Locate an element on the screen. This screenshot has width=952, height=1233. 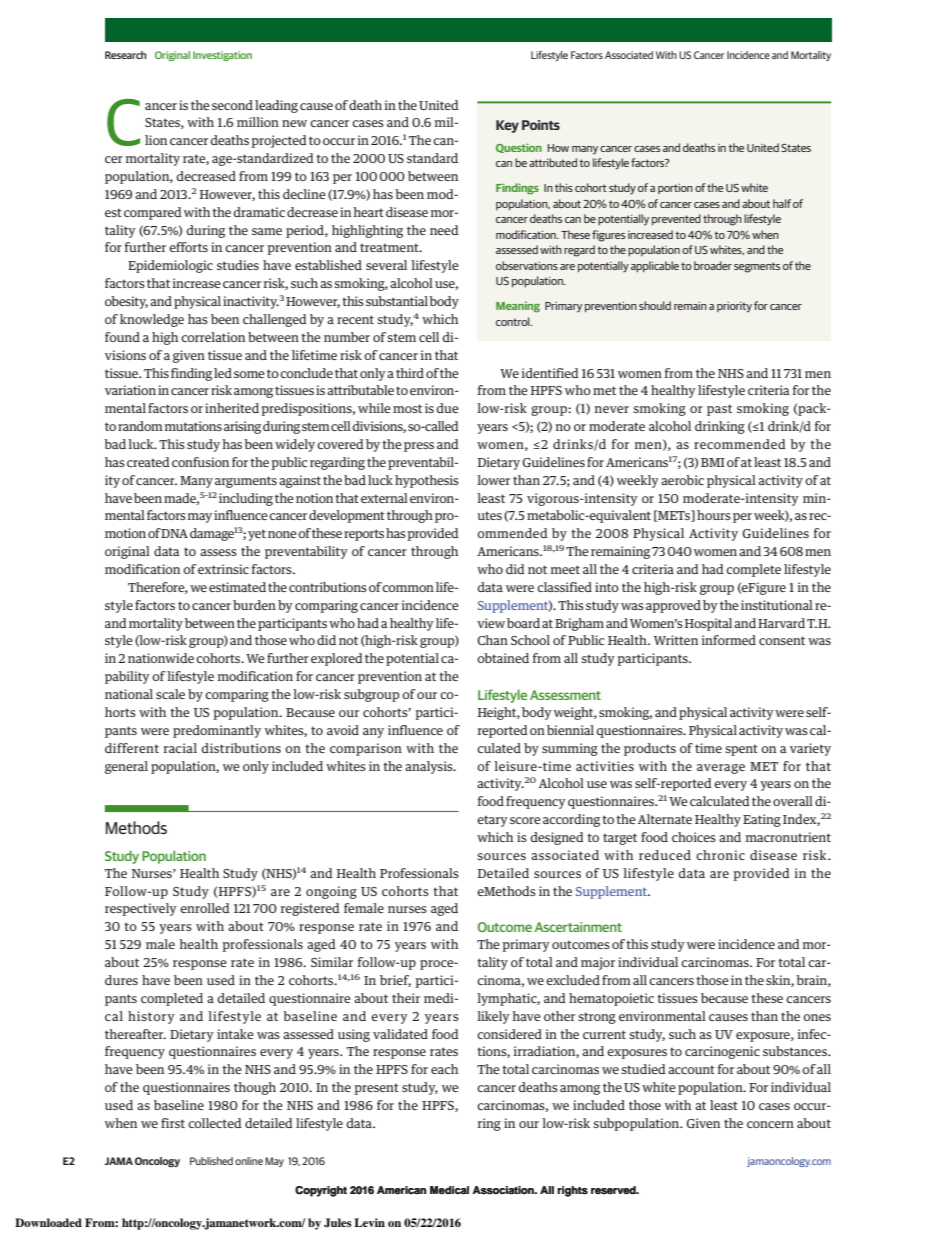
informed is located at coordinates (728, 640).
